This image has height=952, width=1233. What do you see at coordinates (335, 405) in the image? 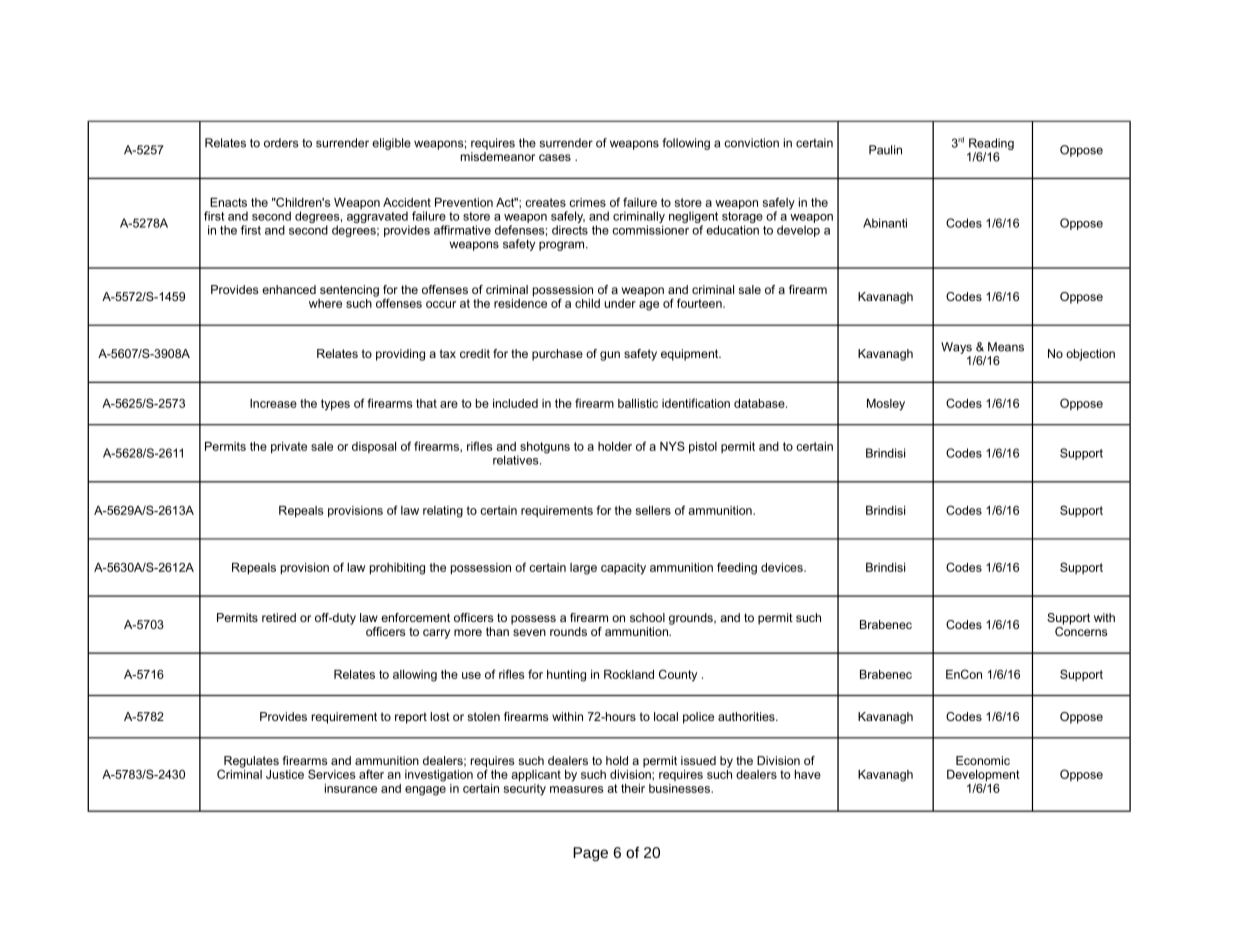
I see `types` at bounding box center [335, 405].
